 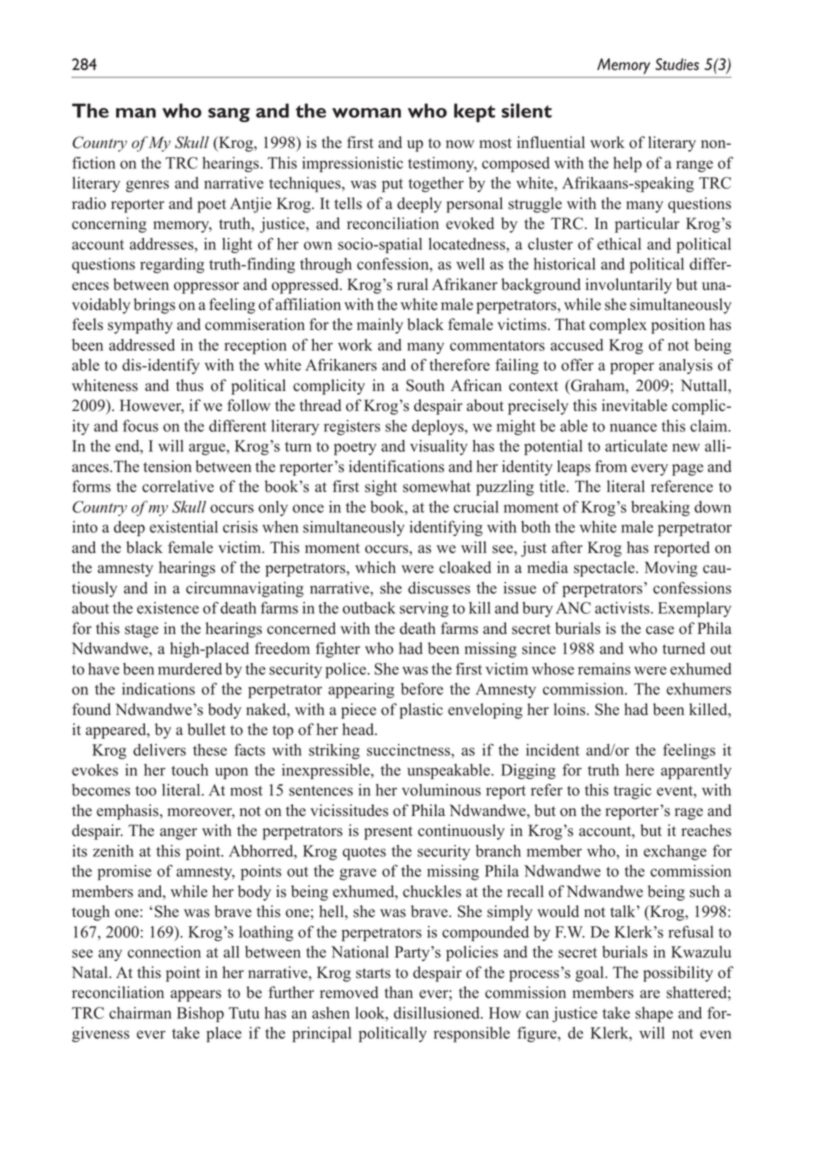 What do you see at coordinates (677, 64) in the page?
I see `Studies` at bounding box center [677, 64].
